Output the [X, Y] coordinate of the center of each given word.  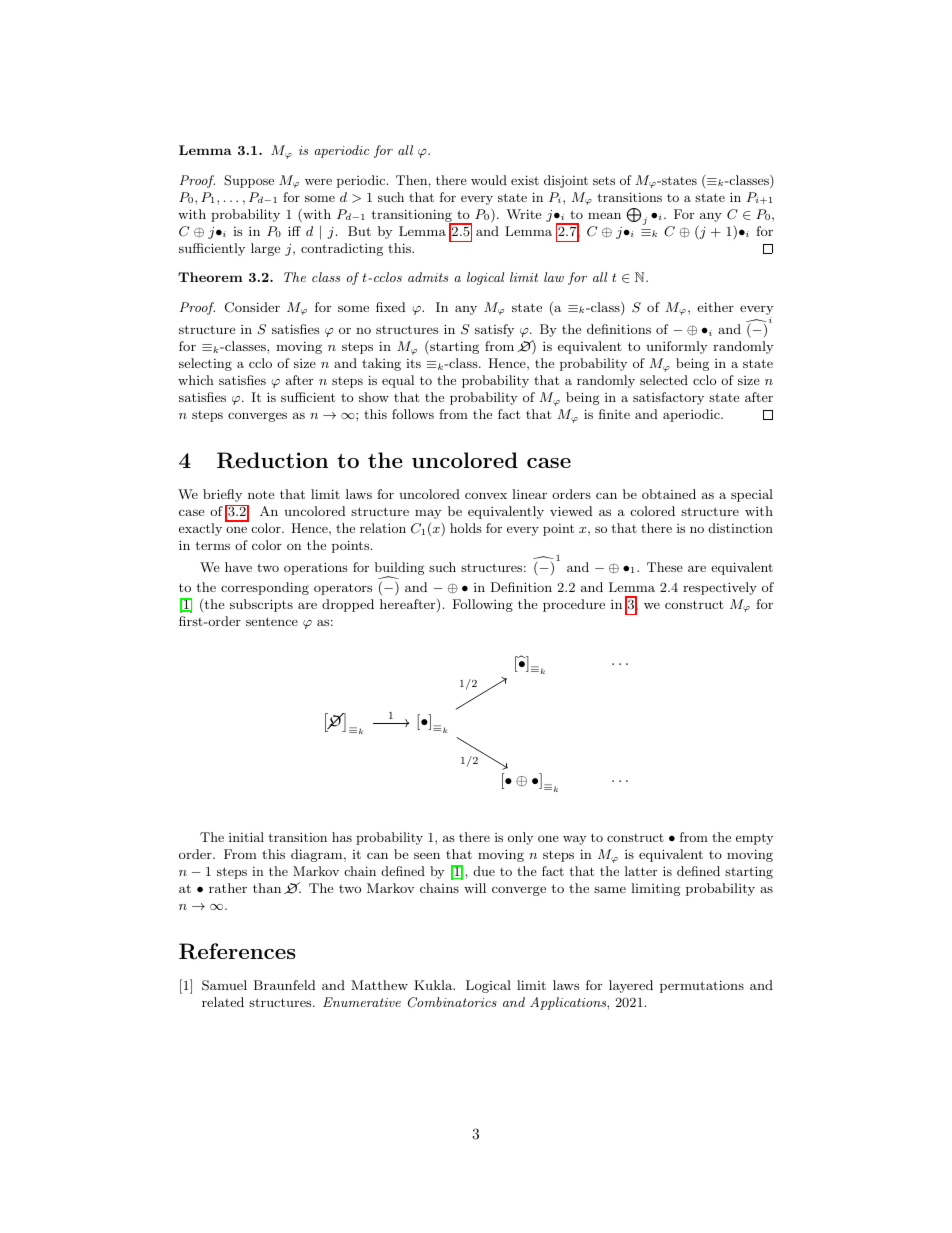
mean [604, 215]
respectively [720, 588]
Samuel [224, 985]
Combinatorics [452, 1002]
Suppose [249, 181]
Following [482, 605]
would [489, 180]
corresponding [265, 588]
